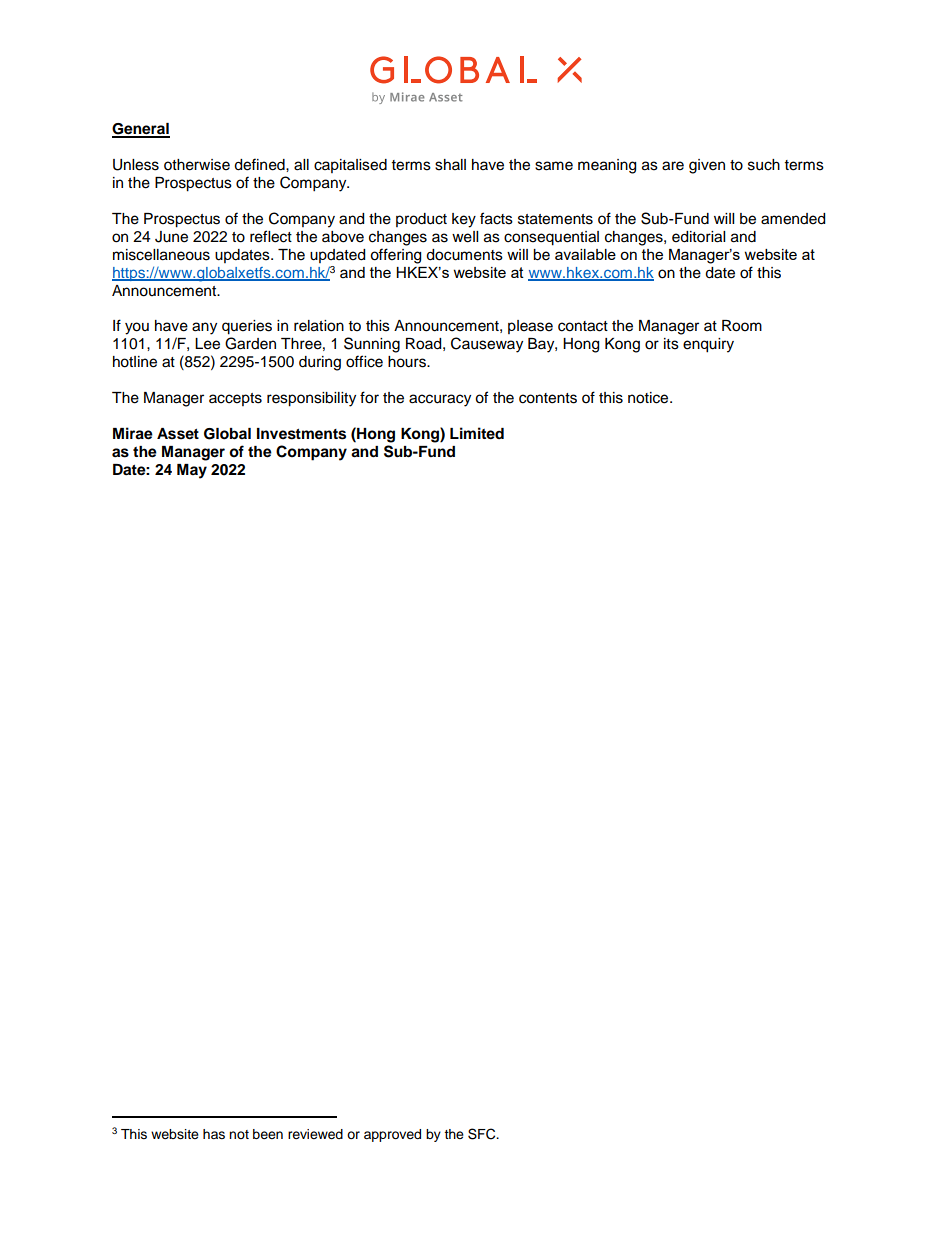 The image size is (952, 1233). I want to click on shall, so click(450, 165).
